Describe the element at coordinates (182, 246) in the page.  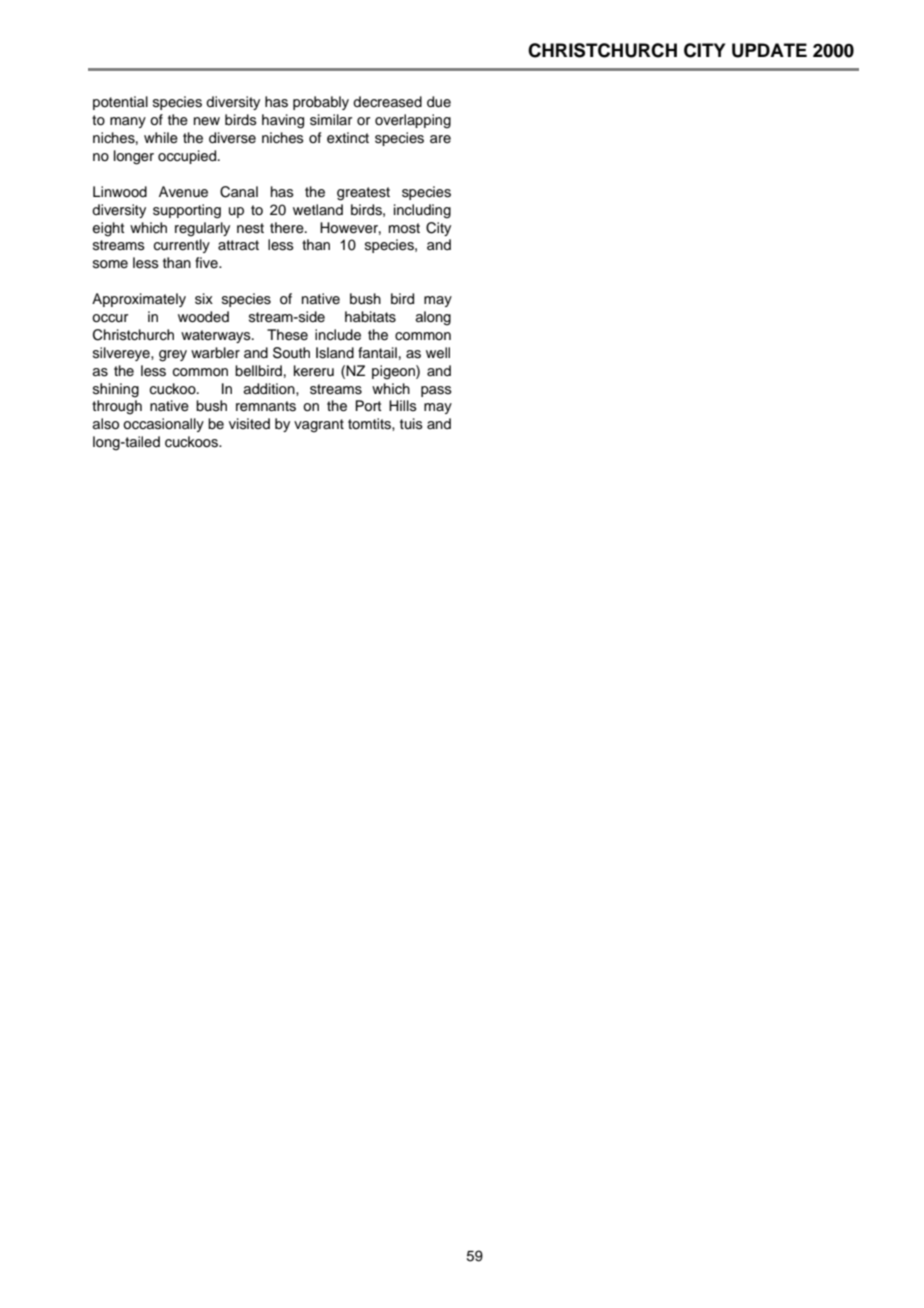
I see `currently` at that location.
